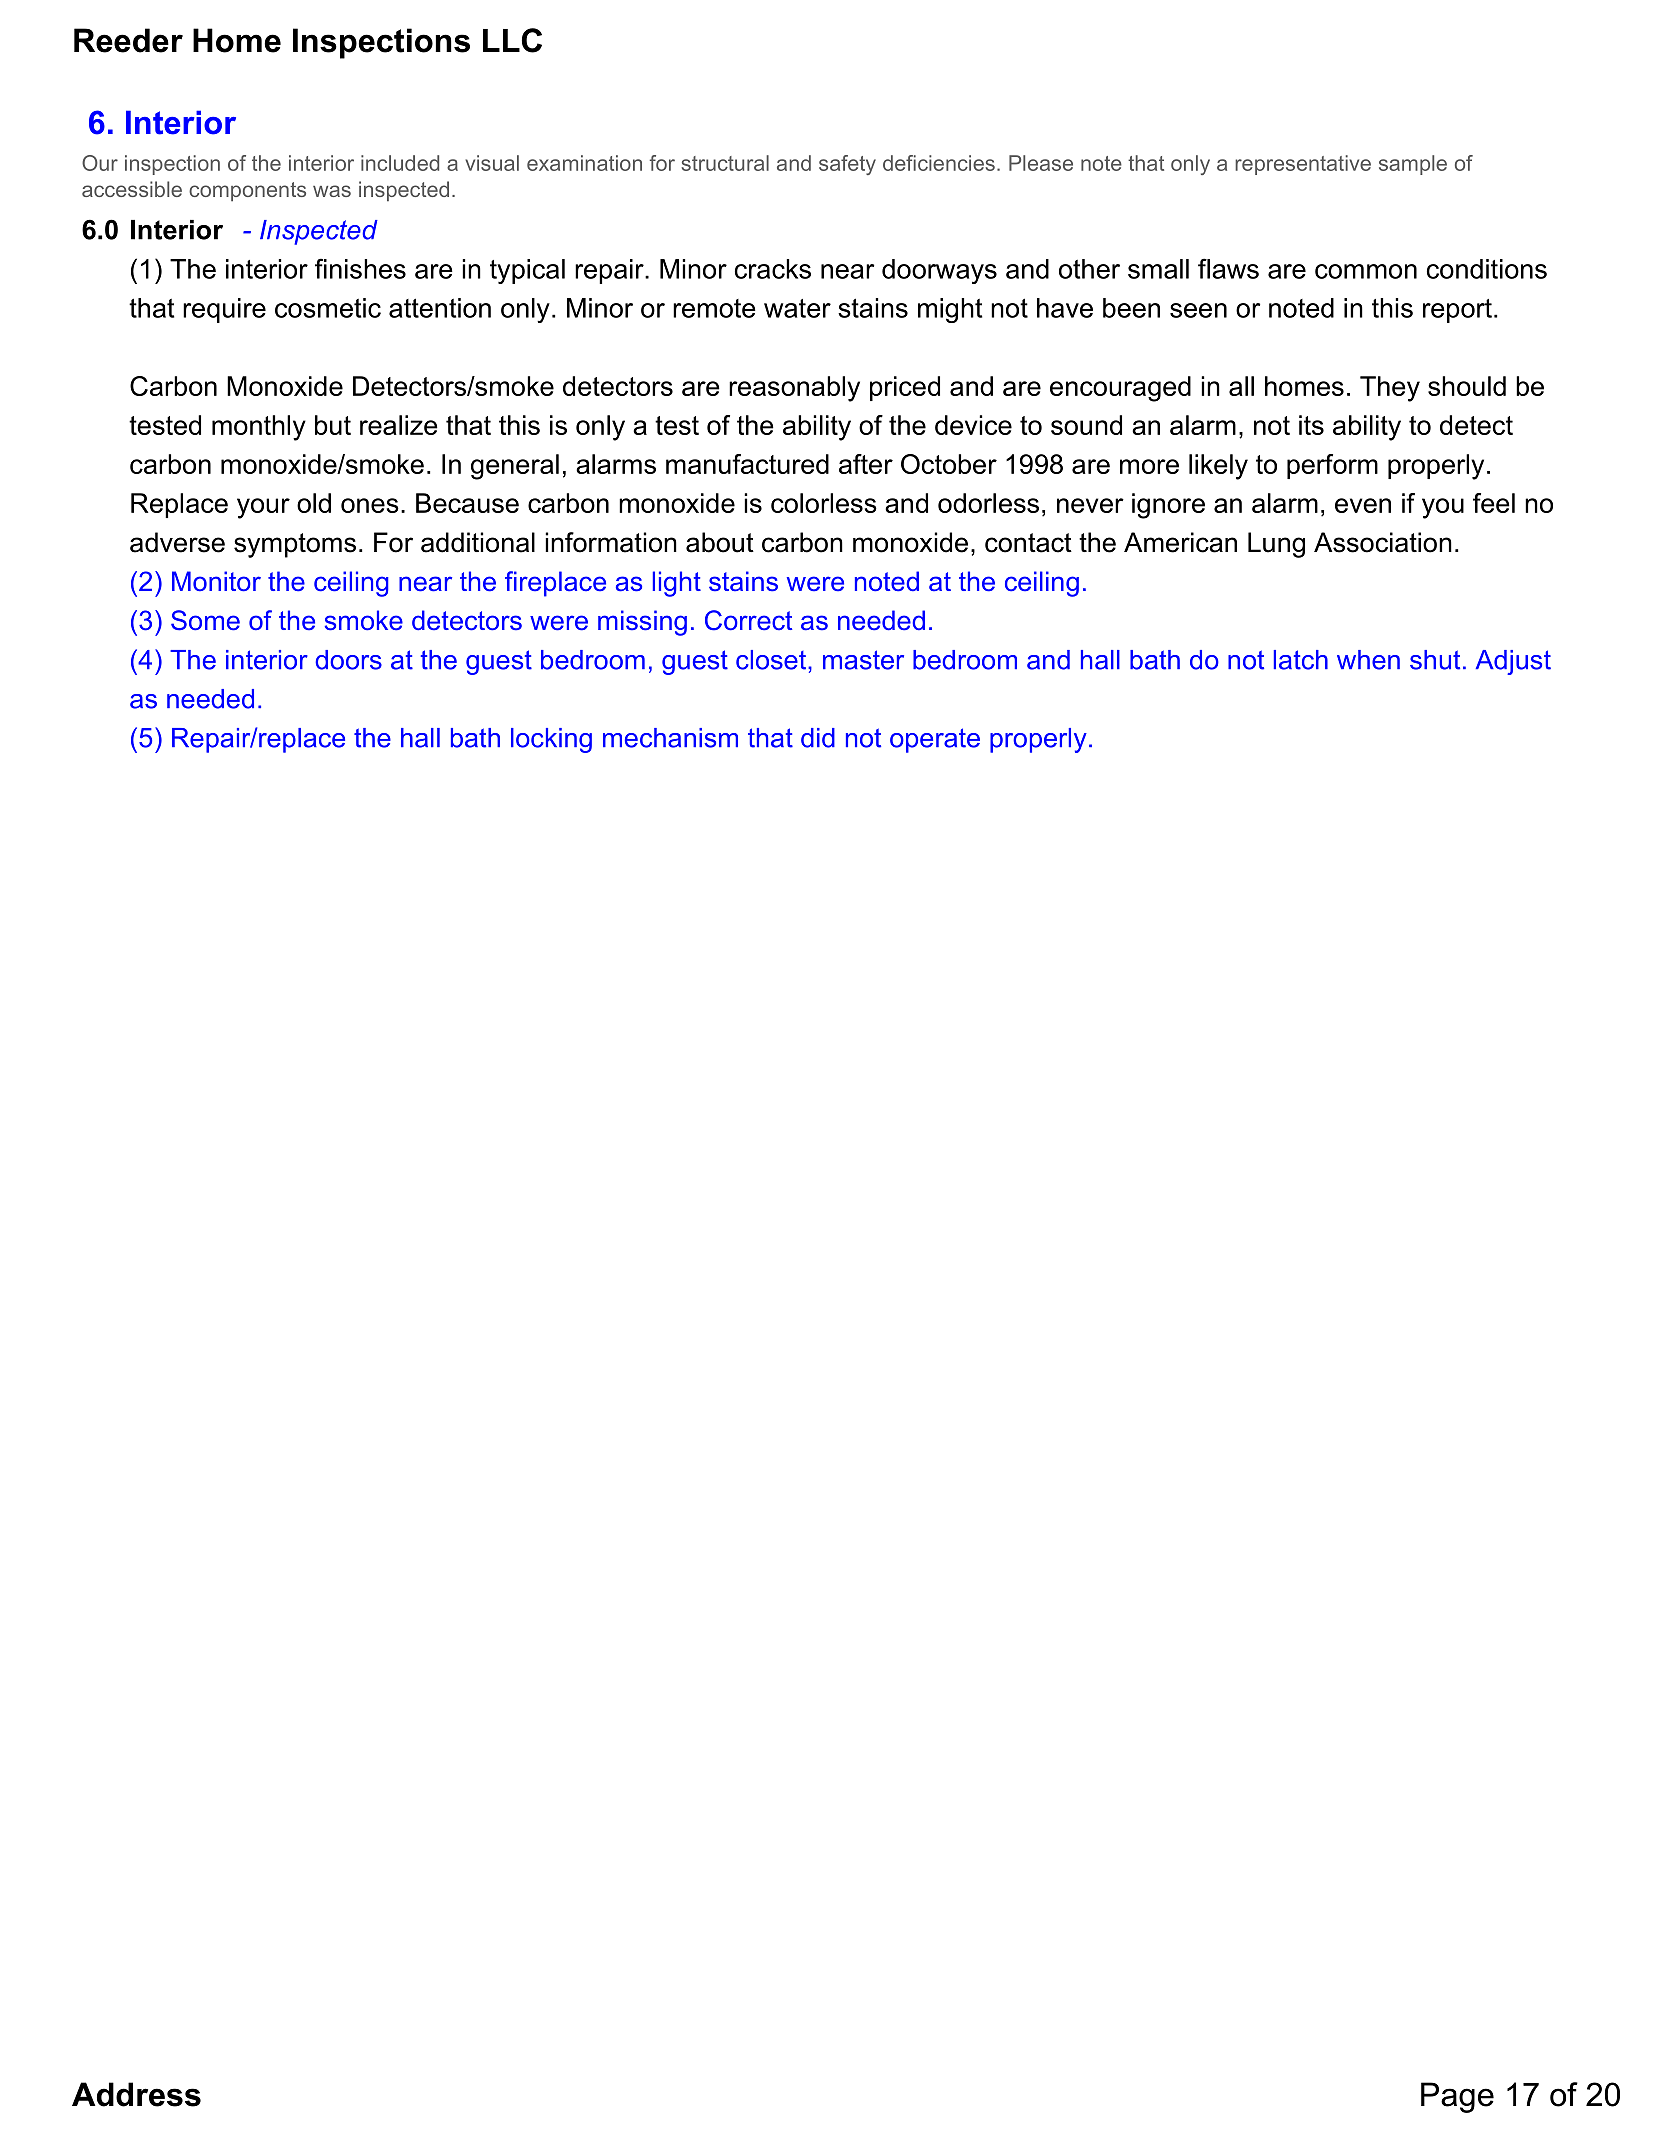  Describe the element at coordinates (136, 2094) in the document. I see `Address` at that location.
